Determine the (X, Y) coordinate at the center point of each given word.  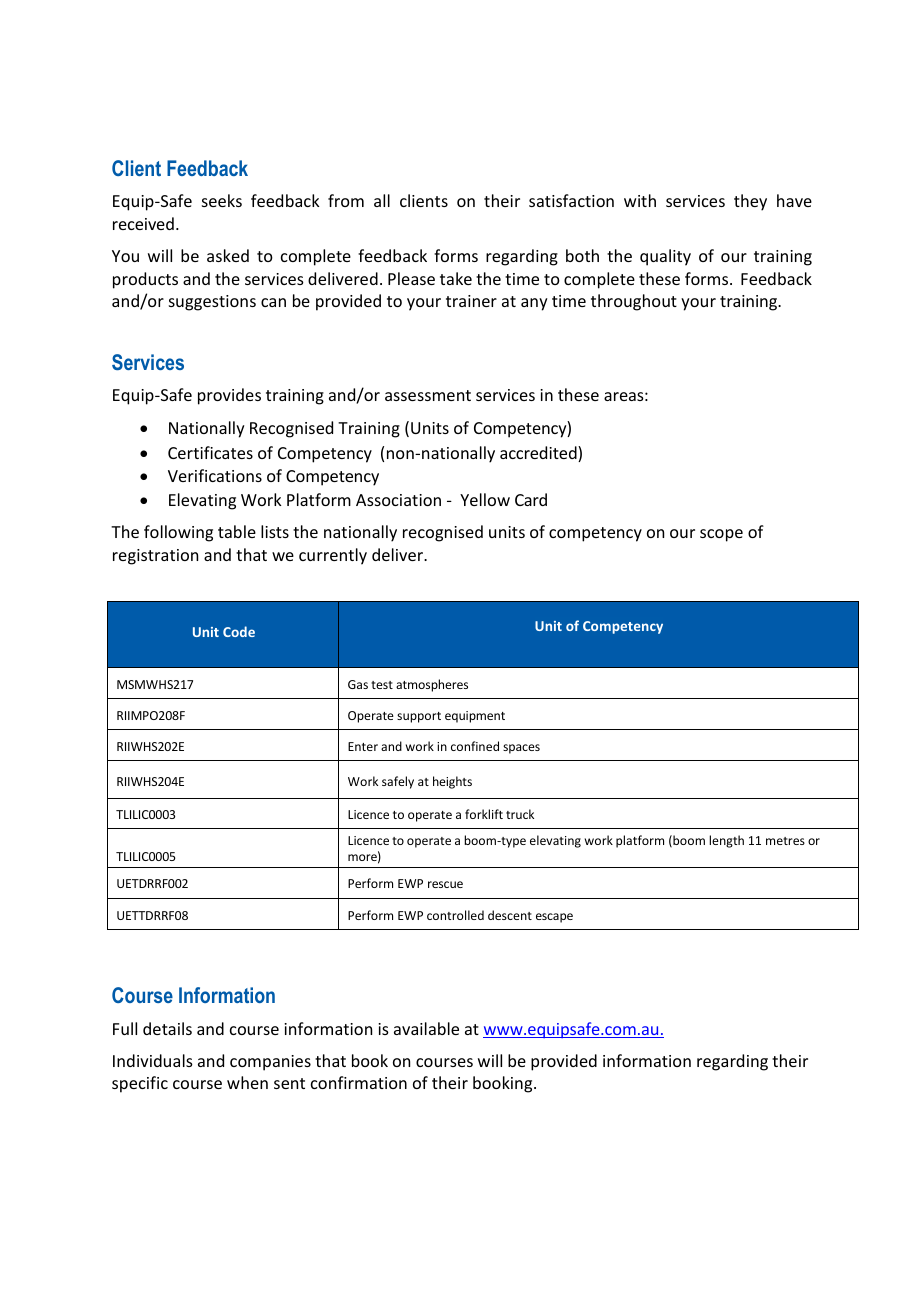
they (750, 202)
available (426, 1028)
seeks (222, 200)
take (456, 278)
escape (554, 918)
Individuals (153, 1060)
